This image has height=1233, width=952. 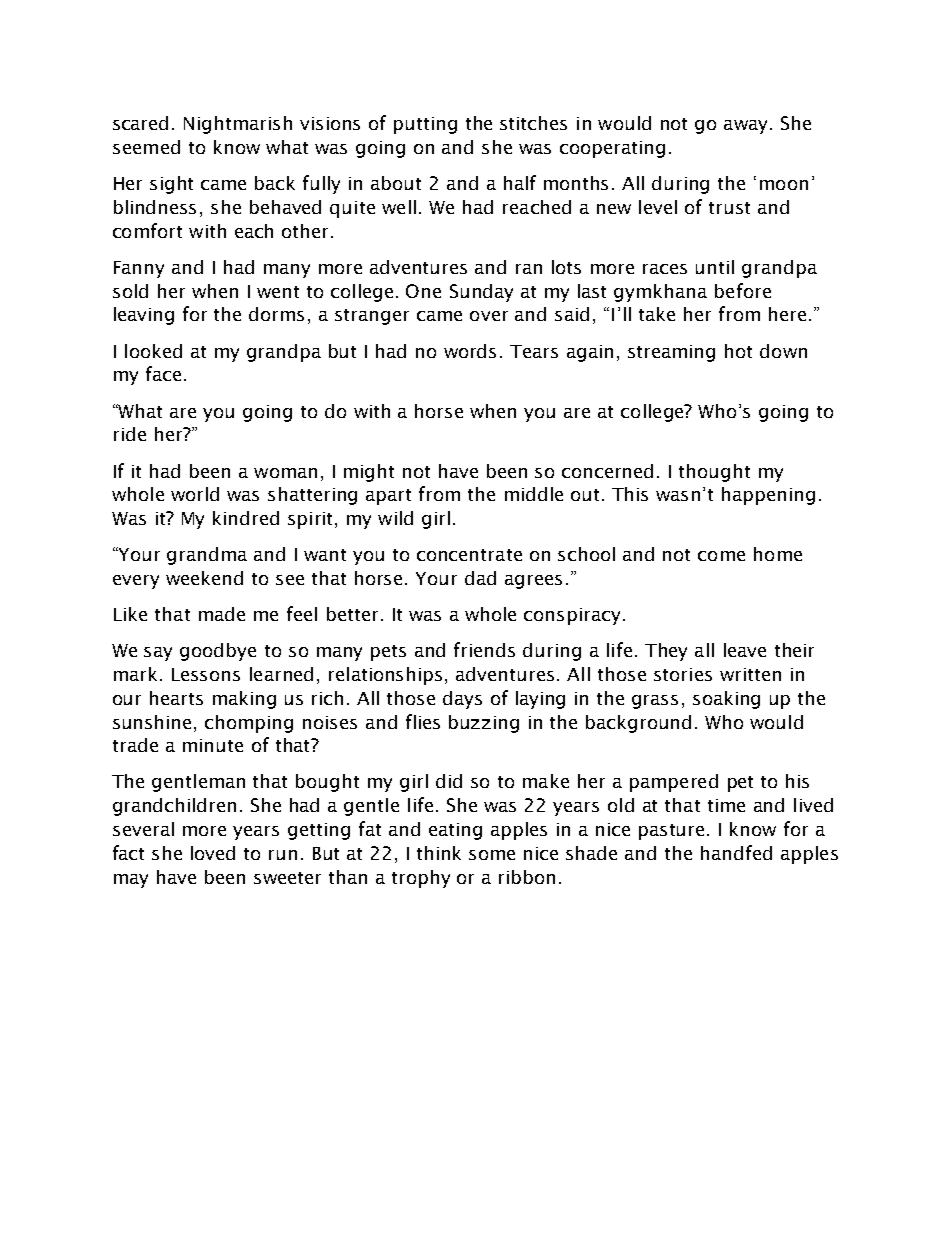 What do you see at coordinates (745, 650) in the image?
I see `leave` at bounding box center [745, 650].
